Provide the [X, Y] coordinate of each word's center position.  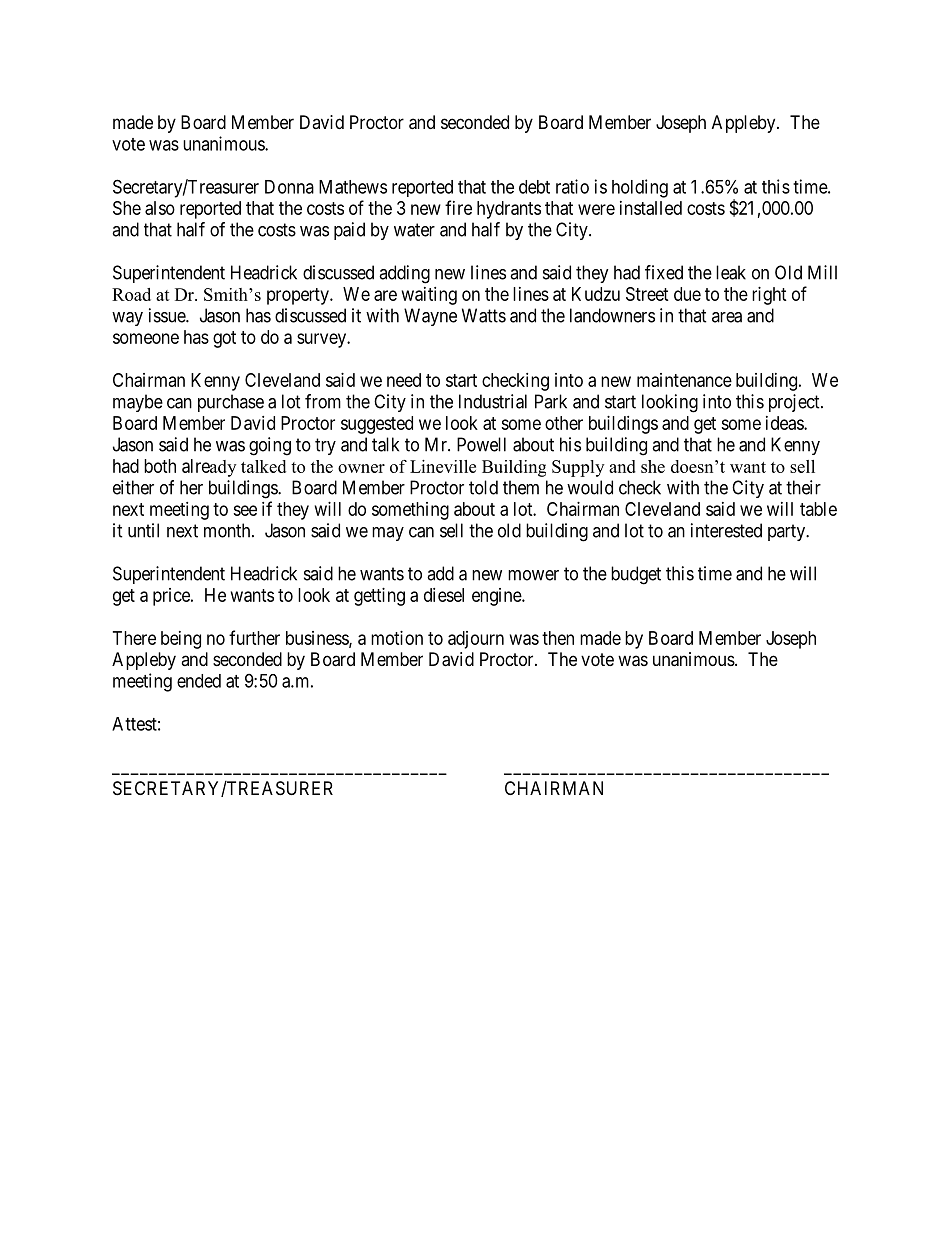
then [558, 638]
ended [199, 681]
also [160, 208]
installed [651, 208]
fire [458, 207]
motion [397, 638]
